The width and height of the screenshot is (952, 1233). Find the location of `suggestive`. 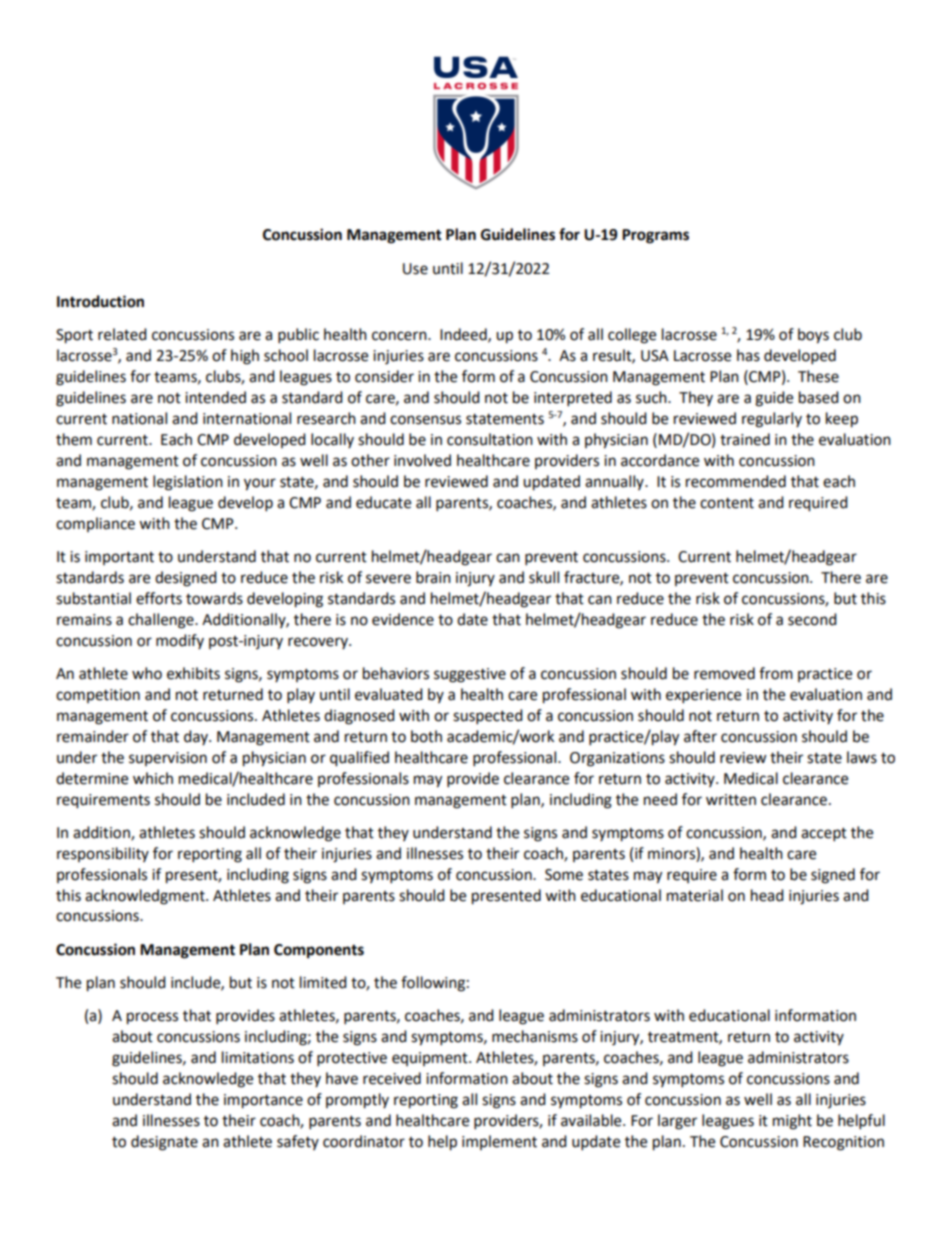

suggestive is located at coordinates (470, 675).
